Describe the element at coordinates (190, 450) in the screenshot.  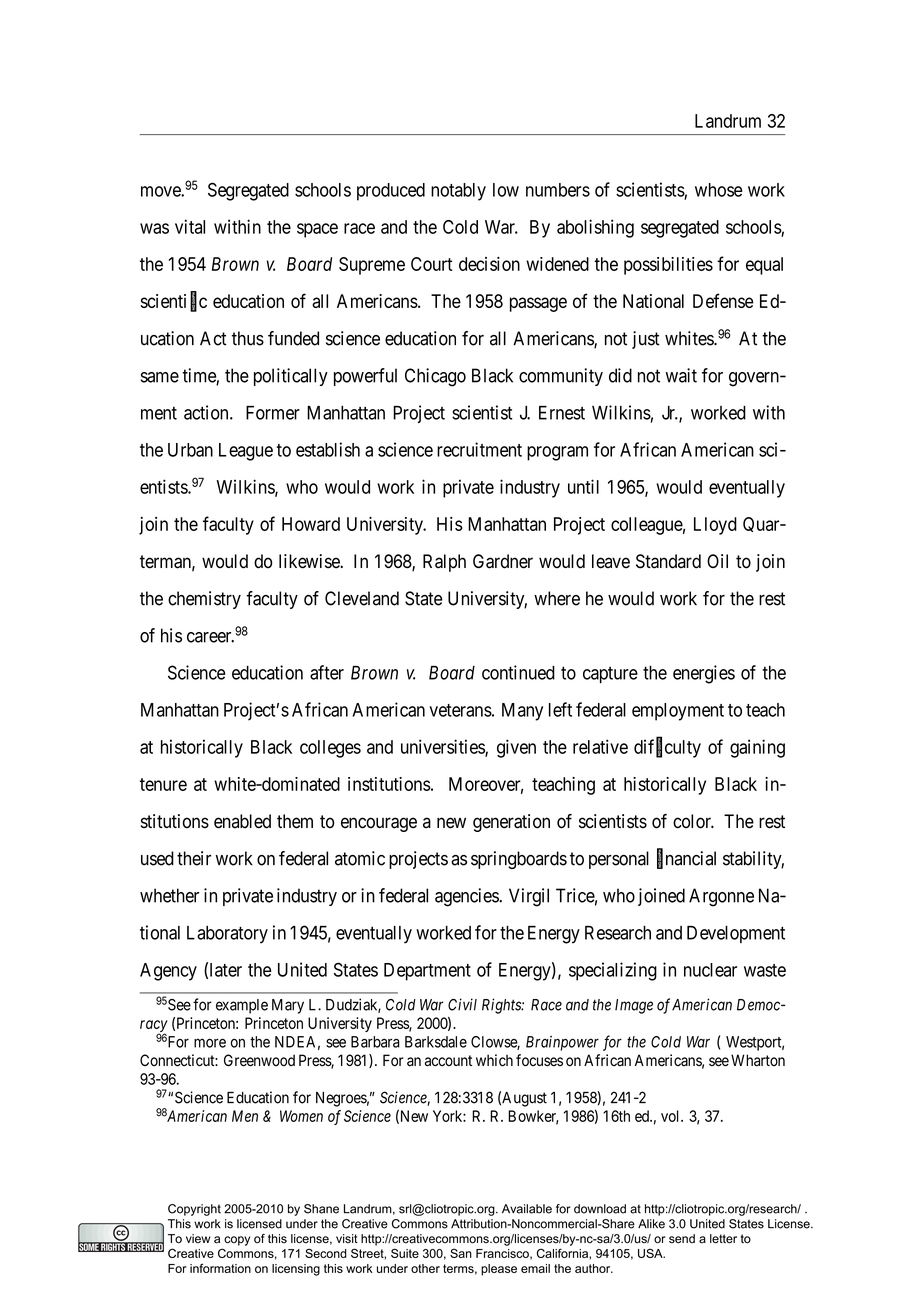
I see `Urban` at that location.
